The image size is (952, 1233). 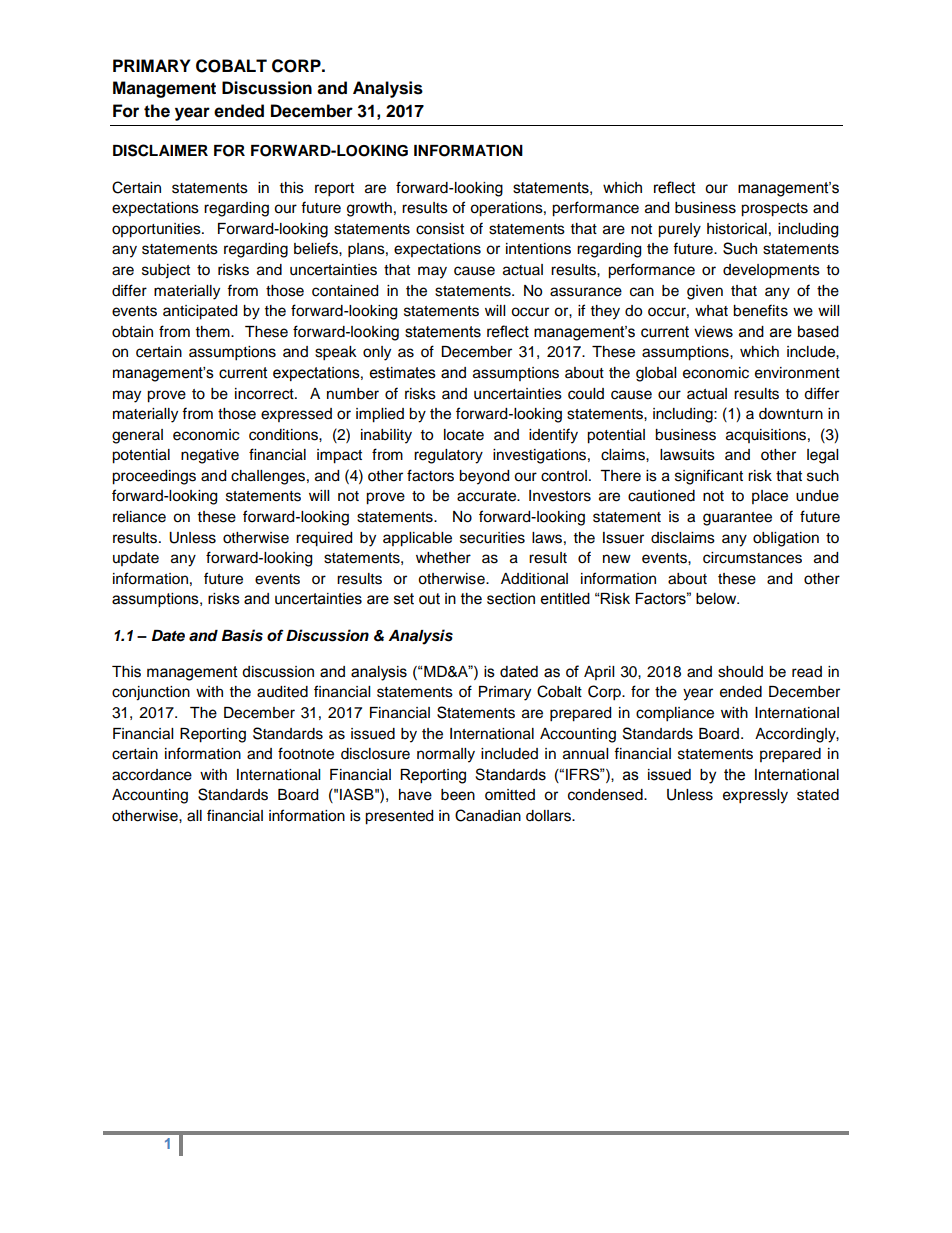 What do you see at coordinates (242, 635) in the image?
I see `Basis` at bounding box center [242, 635].
